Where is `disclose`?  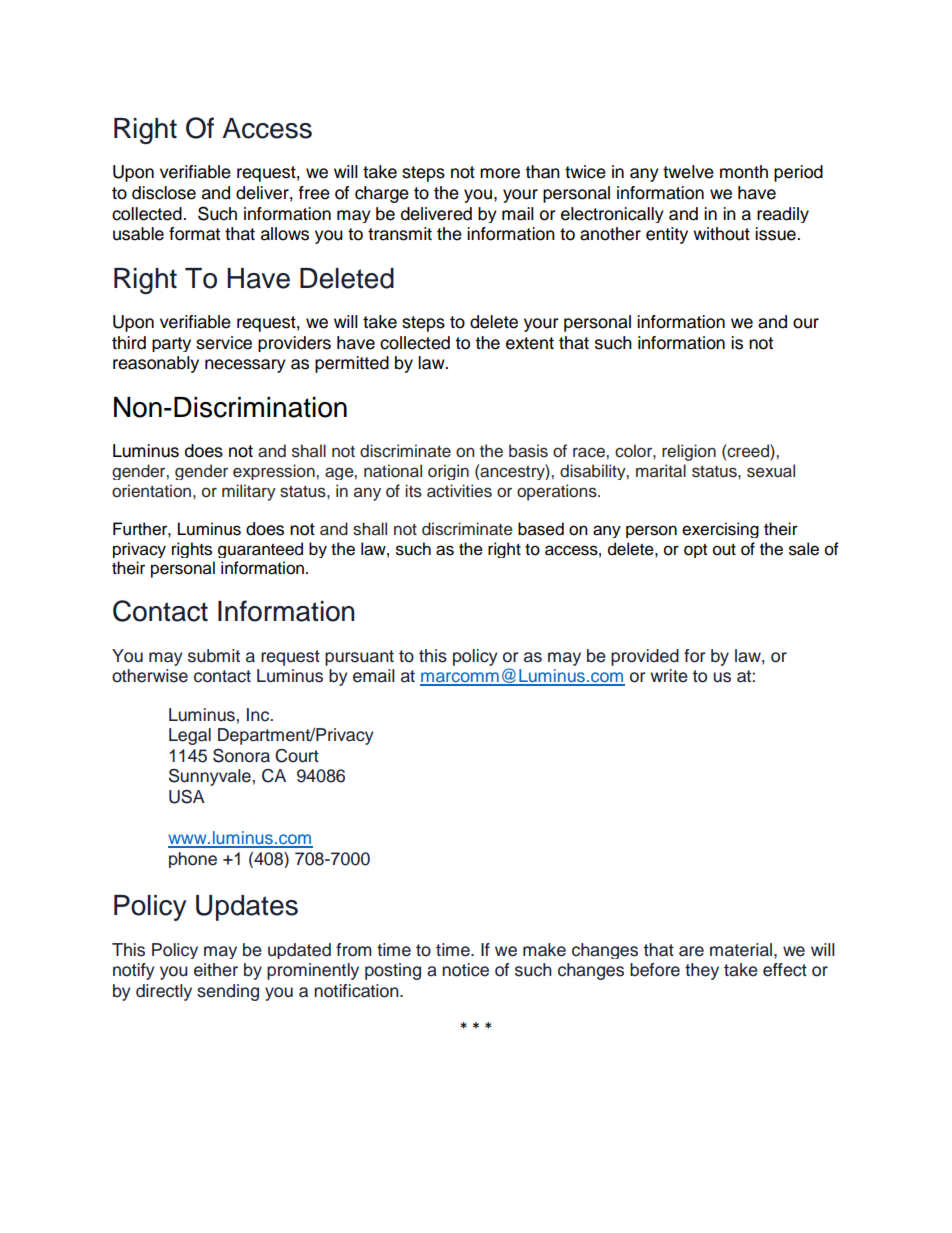
disclose is located at coordinates (164, 193).
